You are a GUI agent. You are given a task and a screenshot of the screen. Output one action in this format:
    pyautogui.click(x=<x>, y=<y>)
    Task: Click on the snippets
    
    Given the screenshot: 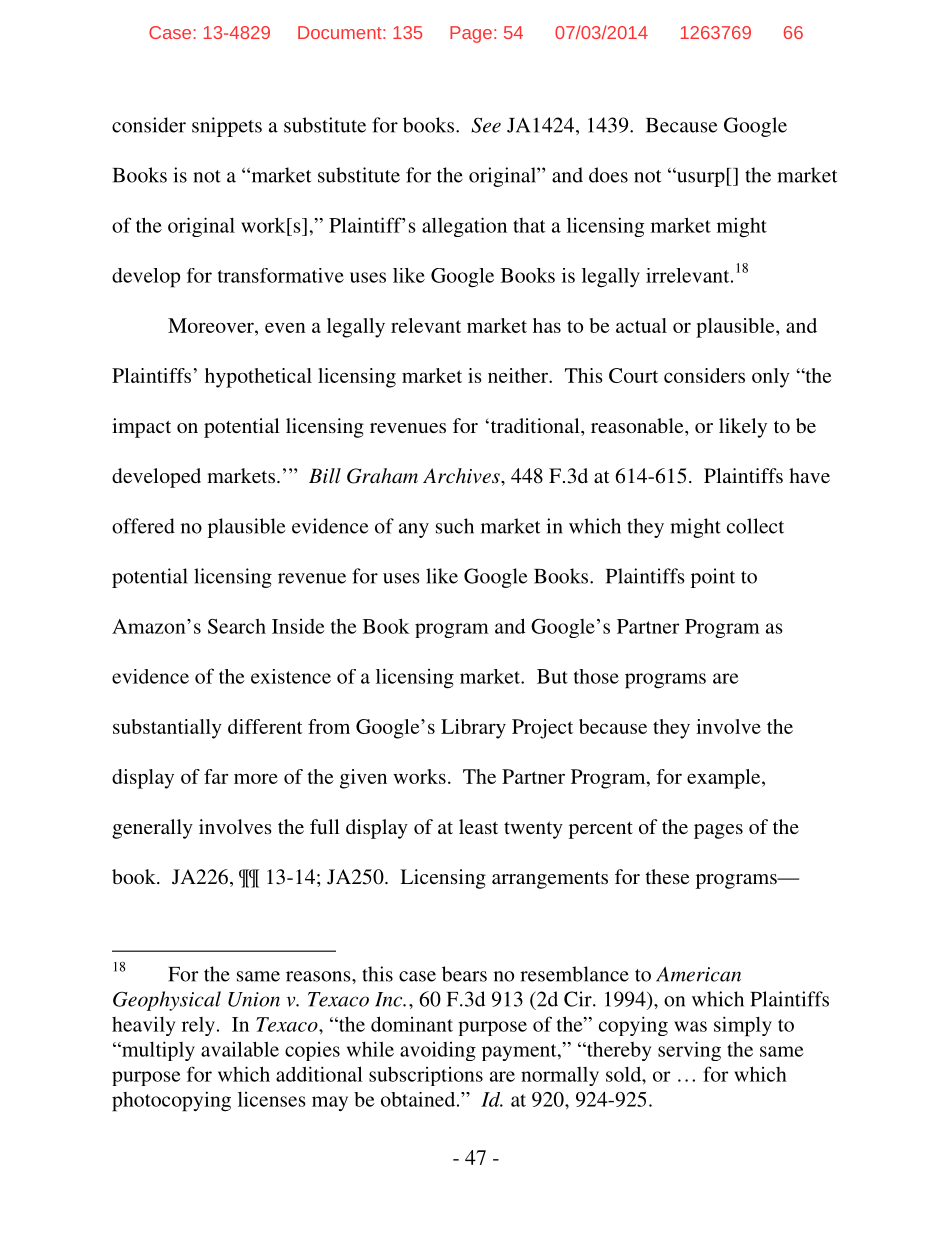 What is the action you would take?
    pyautogui.click(x=227, y=127)
